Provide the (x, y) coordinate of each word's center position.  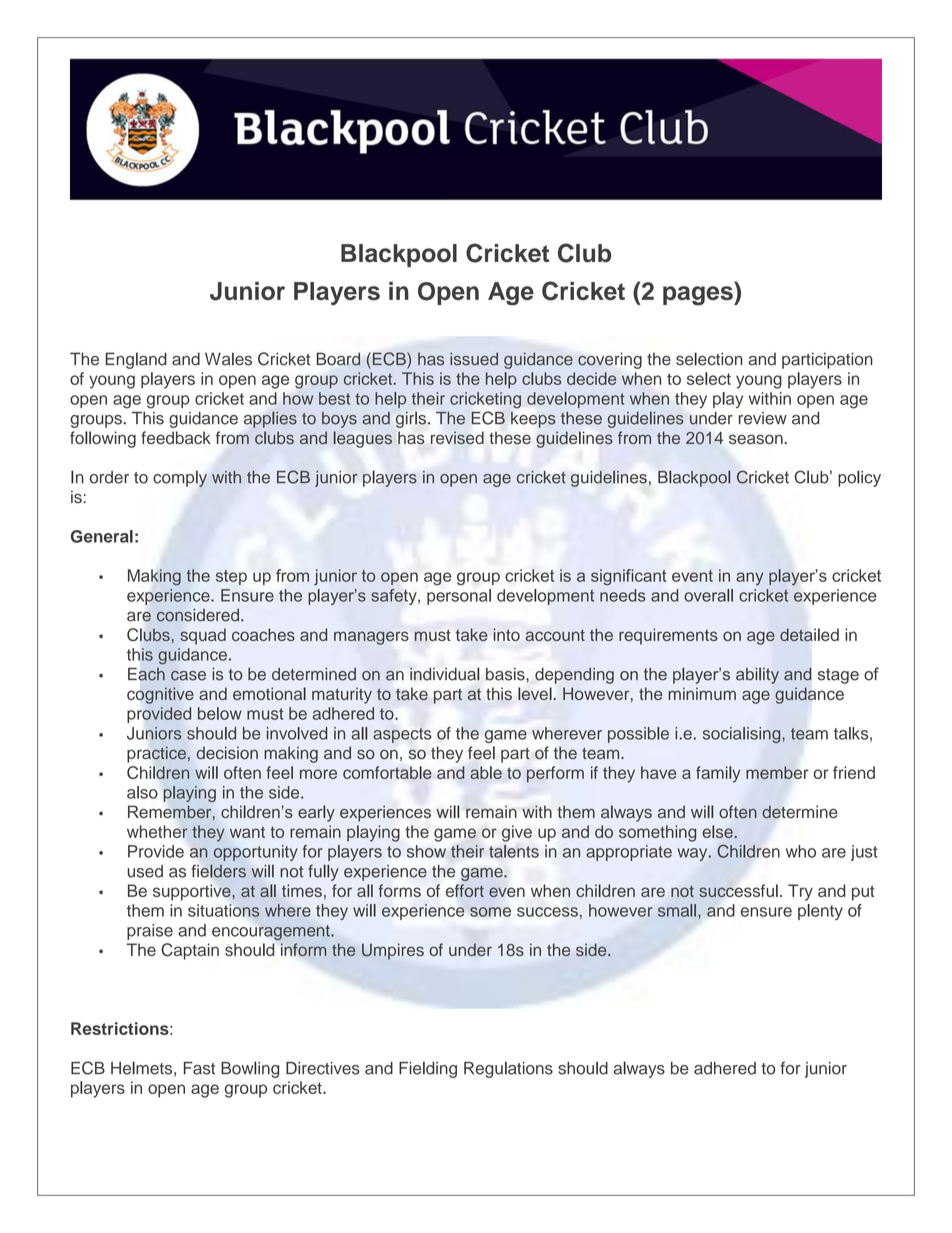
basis (506, 674)
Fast (199, 1068)
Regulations (508, 1070)
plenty (820, 912)
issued (474, 359)
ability (757, 676)
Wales (228, 359)
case (188, 676)
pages (699, 296)
